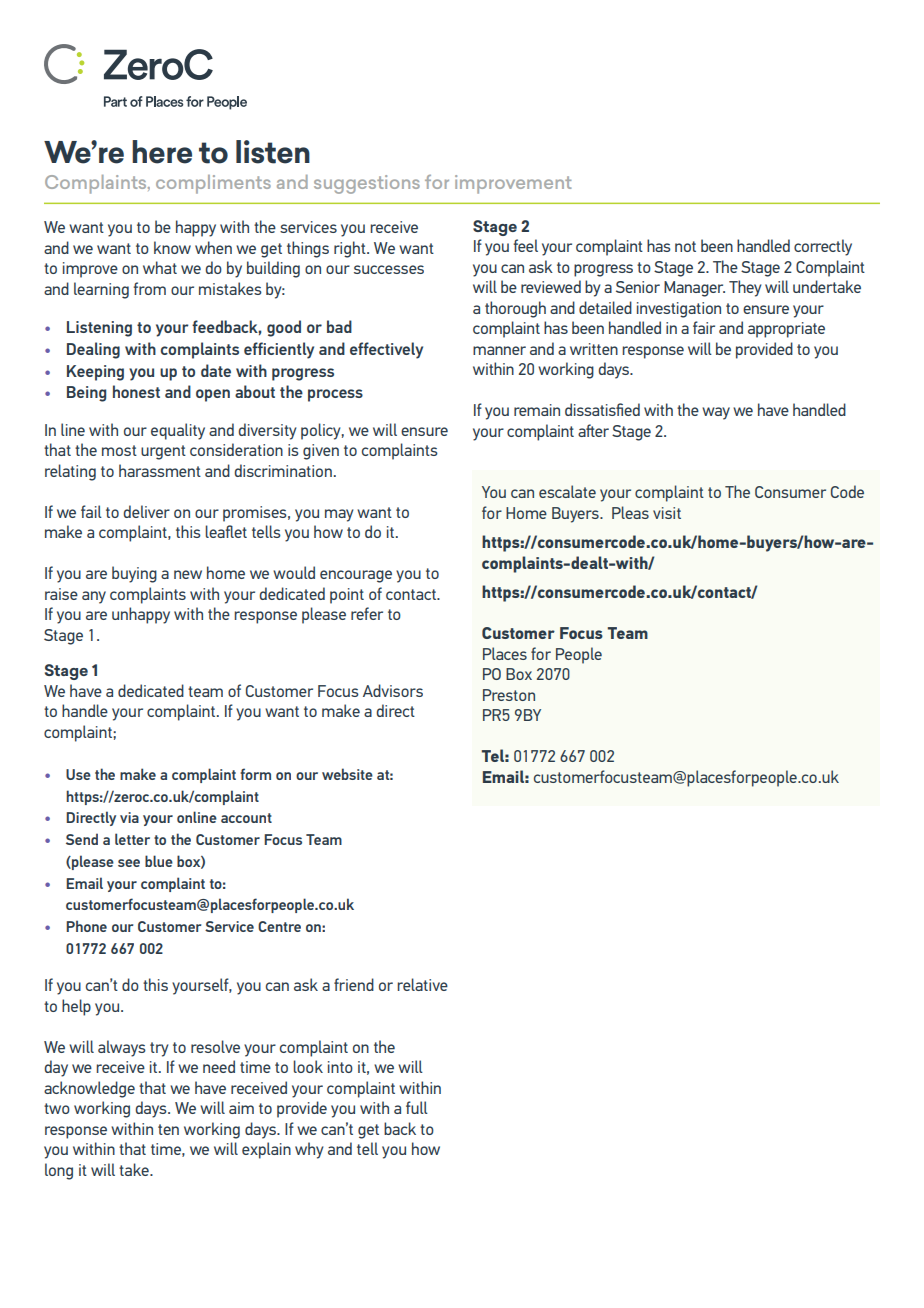 Image resolution: width=924 pixels, height=1308 pixels. Describe the element at coordinates (509, 695) in the document. I see `Preston` at that location.
